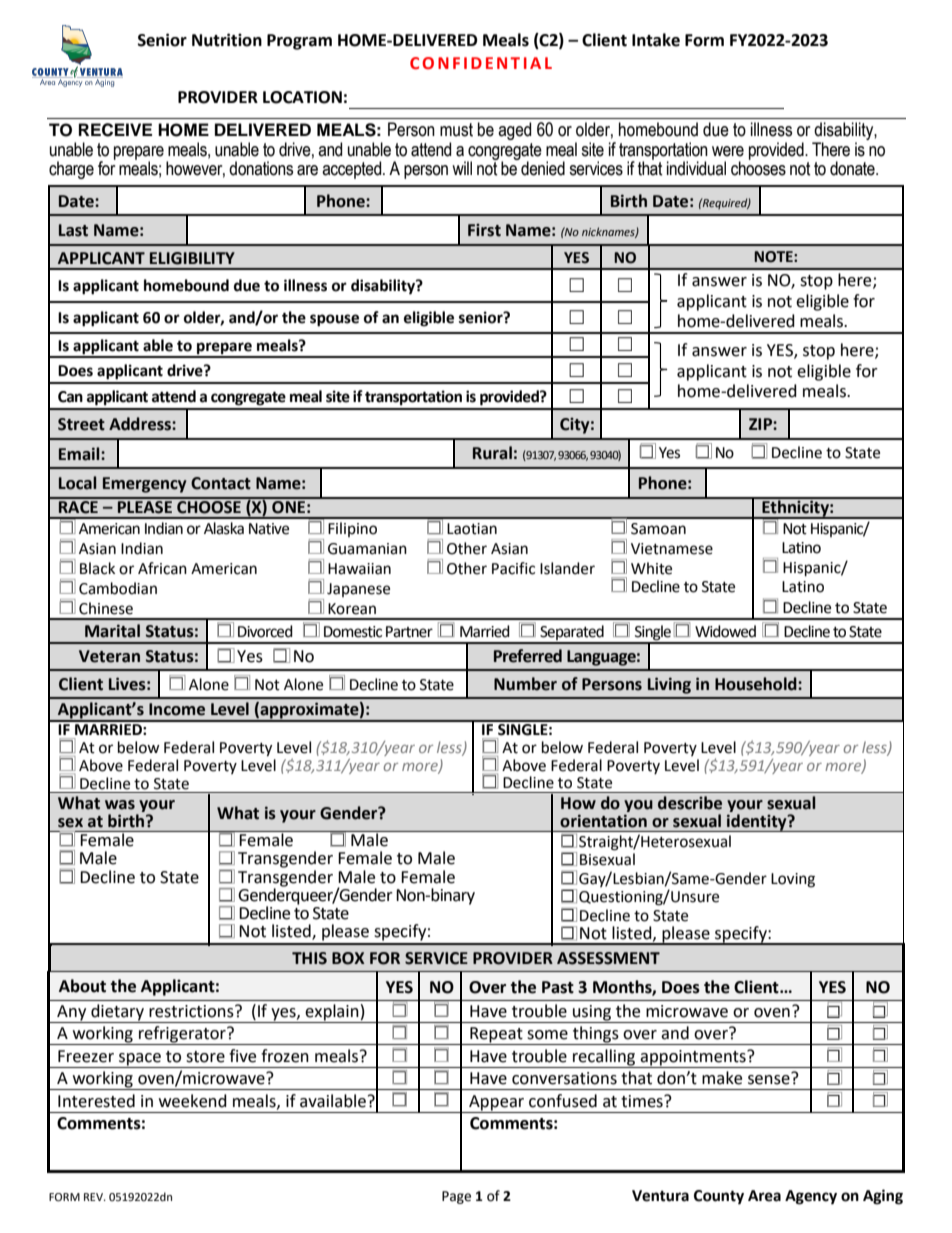 This screenshot has width=952, height=1233. What do you see at coordinates (456, 130) in the screenshot?
I see `must` at bounding box center [456, 130].
